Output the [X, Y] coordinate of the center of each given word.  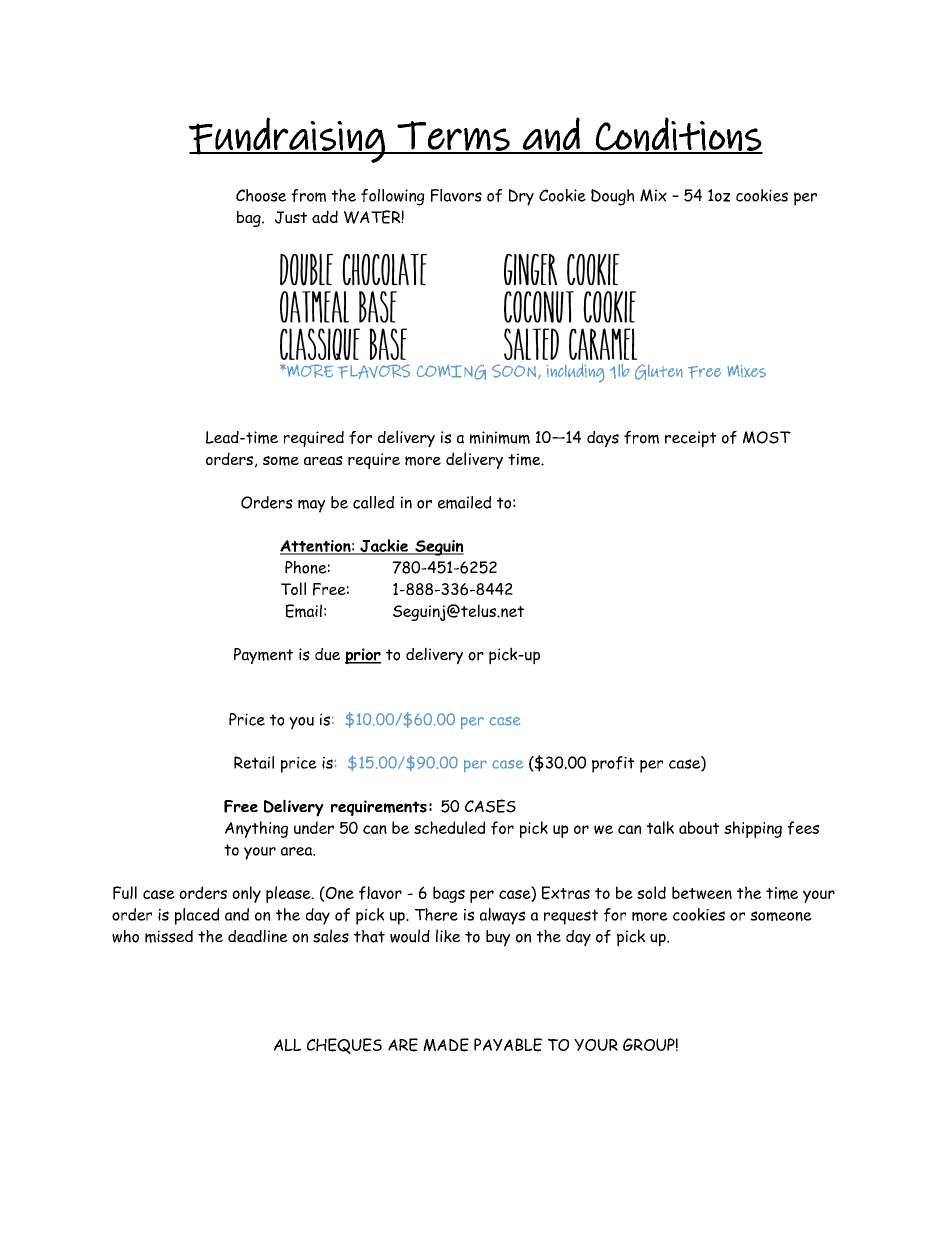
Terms [453, 137]
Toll [293, 588]
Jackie [384, 547]
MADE [446, 1045]
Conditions [678, 135]
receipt [690, 439]
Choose [261, 195]
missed [169, 936]
